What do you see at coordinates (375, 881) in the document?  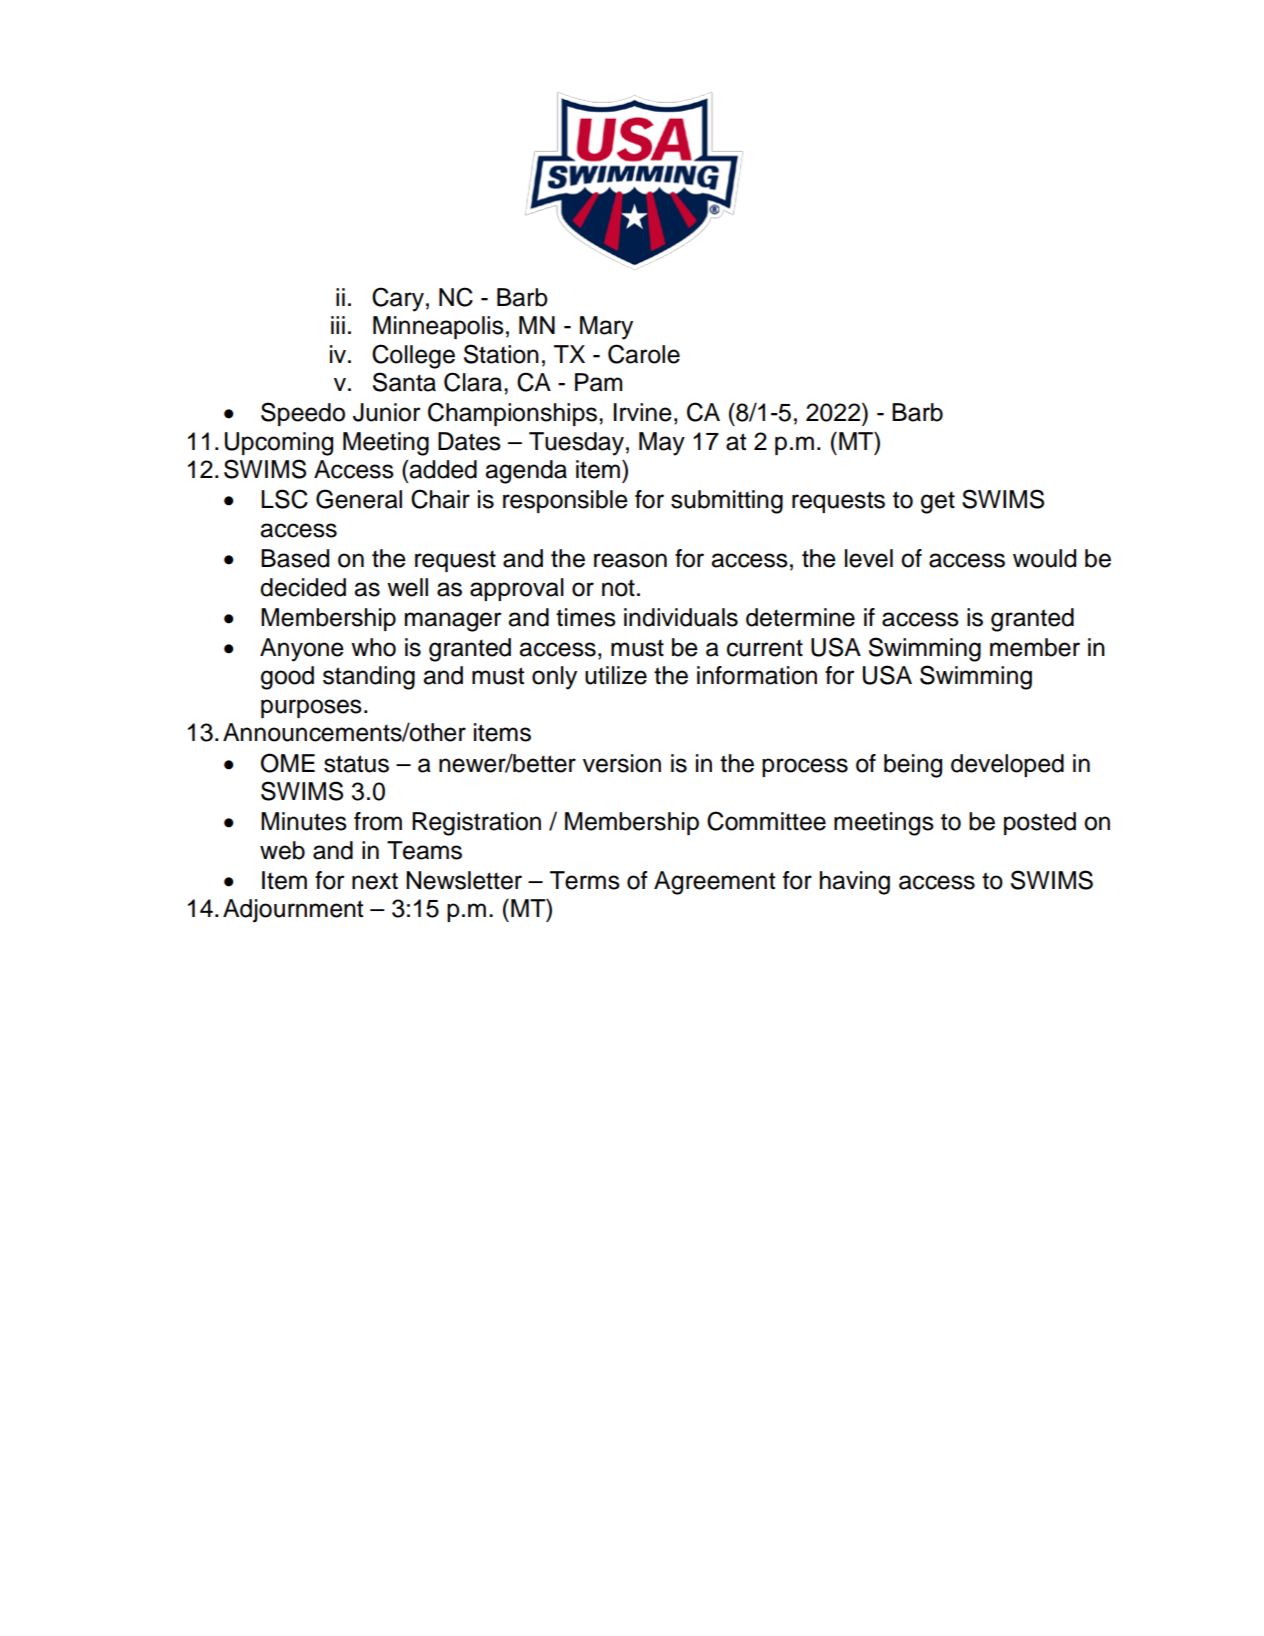 I see `next` at bounding box center [375, 881].
